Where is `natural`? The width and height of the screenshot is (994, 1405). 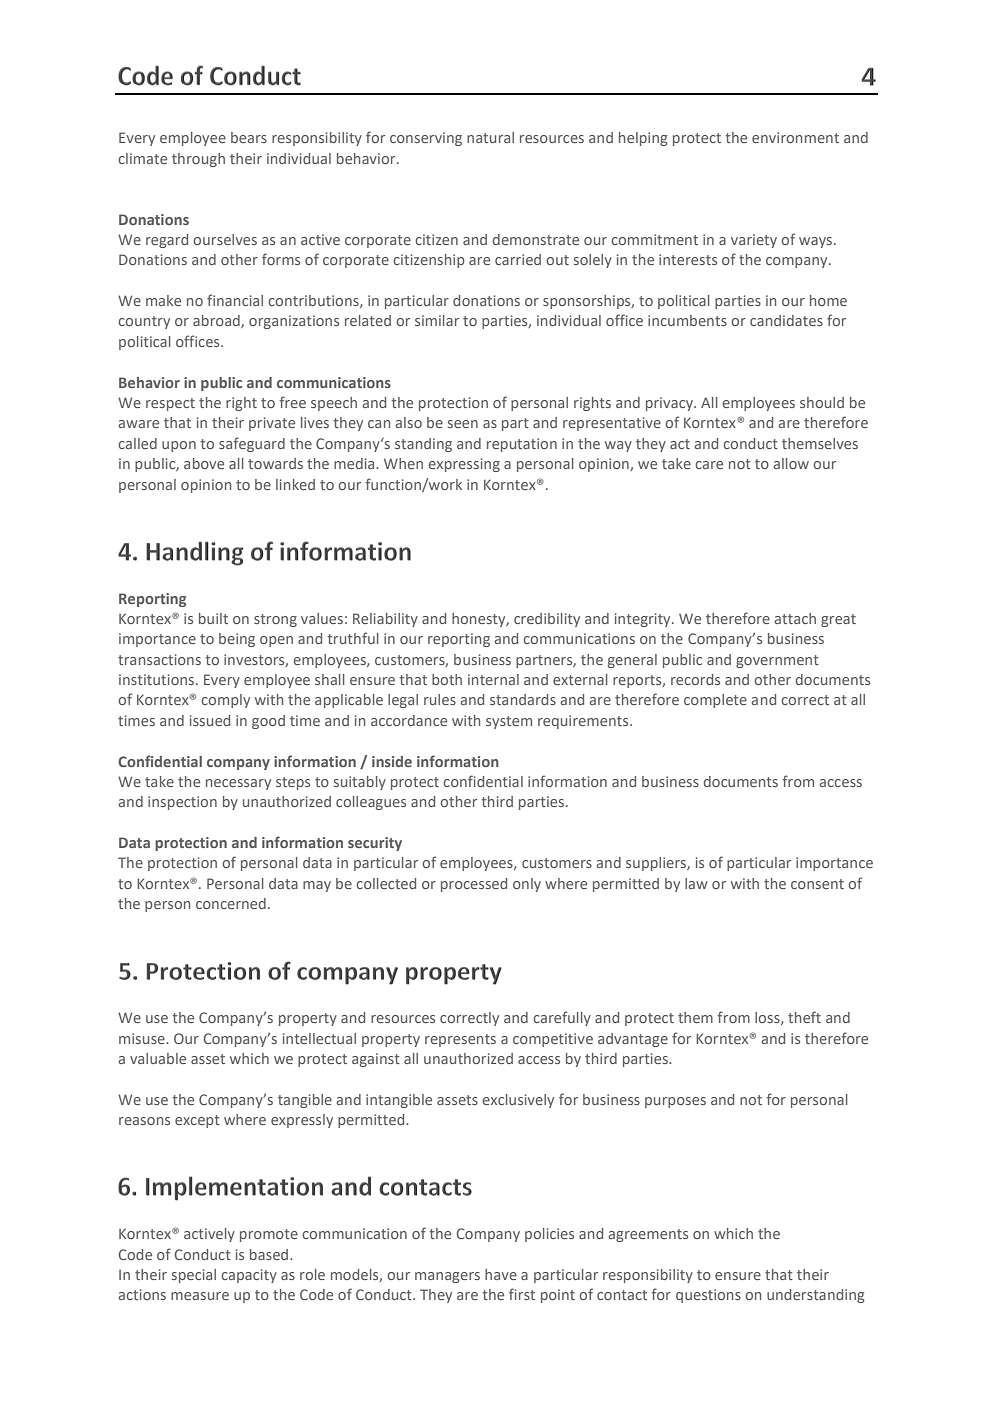
natural is located at coordinates (490, 137).
